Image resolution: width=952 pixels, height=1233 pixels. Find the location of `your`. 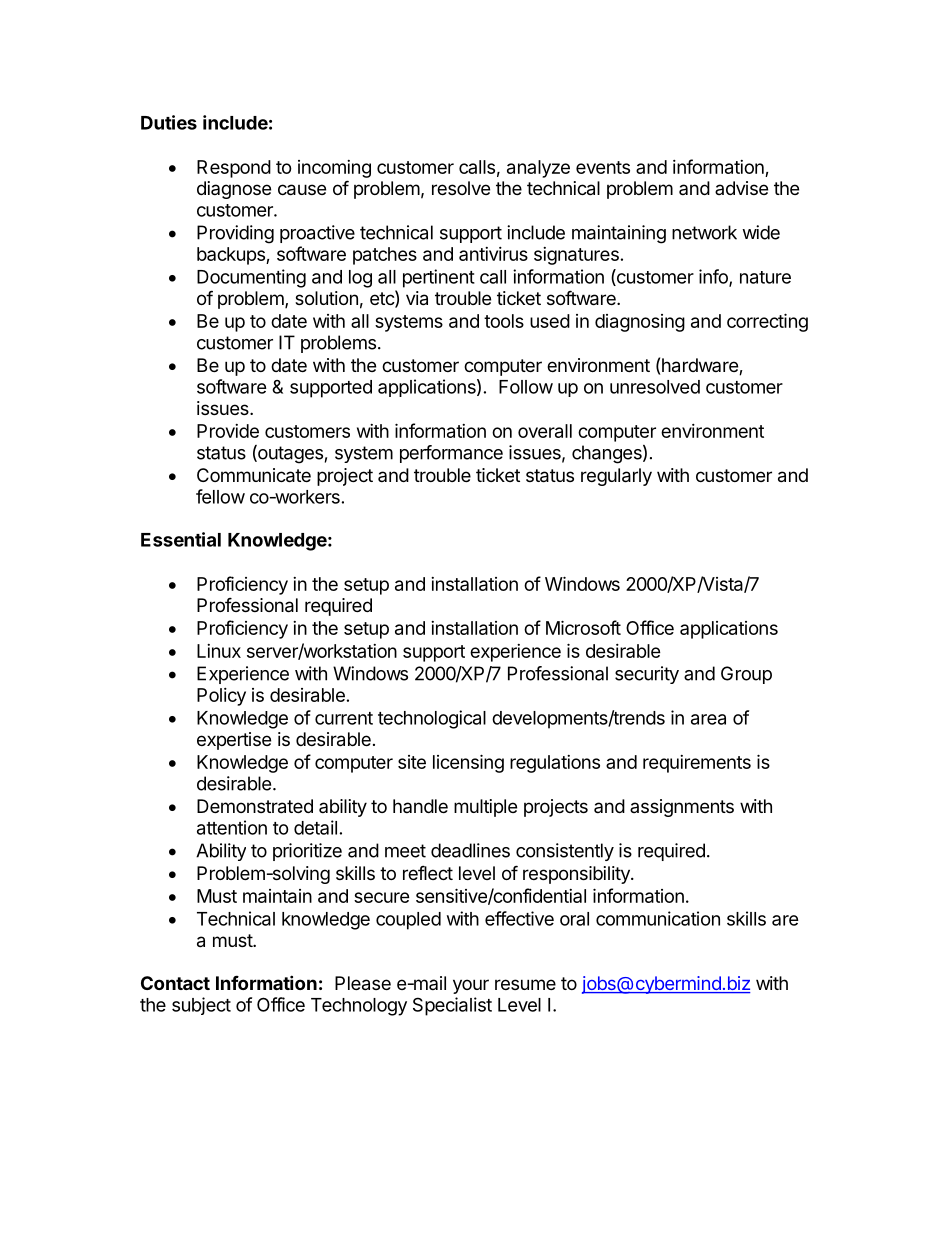

your is located at coordinates (471, 986).
